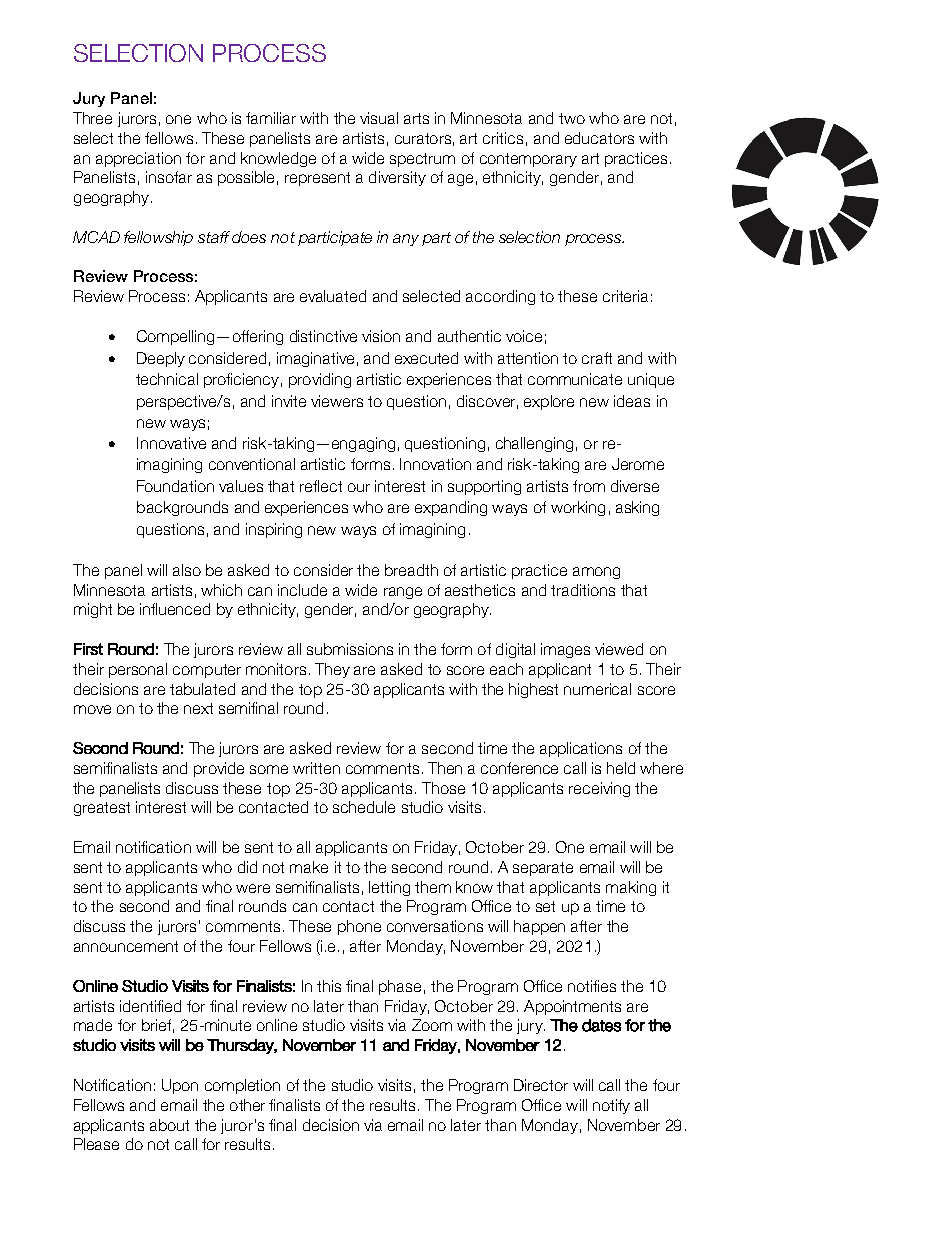 This screenshot has height=1233, width=952. What do you see at coordinates (337, 401) in the screenshot?
I see `viewers` at bounding box center [337, 401].
